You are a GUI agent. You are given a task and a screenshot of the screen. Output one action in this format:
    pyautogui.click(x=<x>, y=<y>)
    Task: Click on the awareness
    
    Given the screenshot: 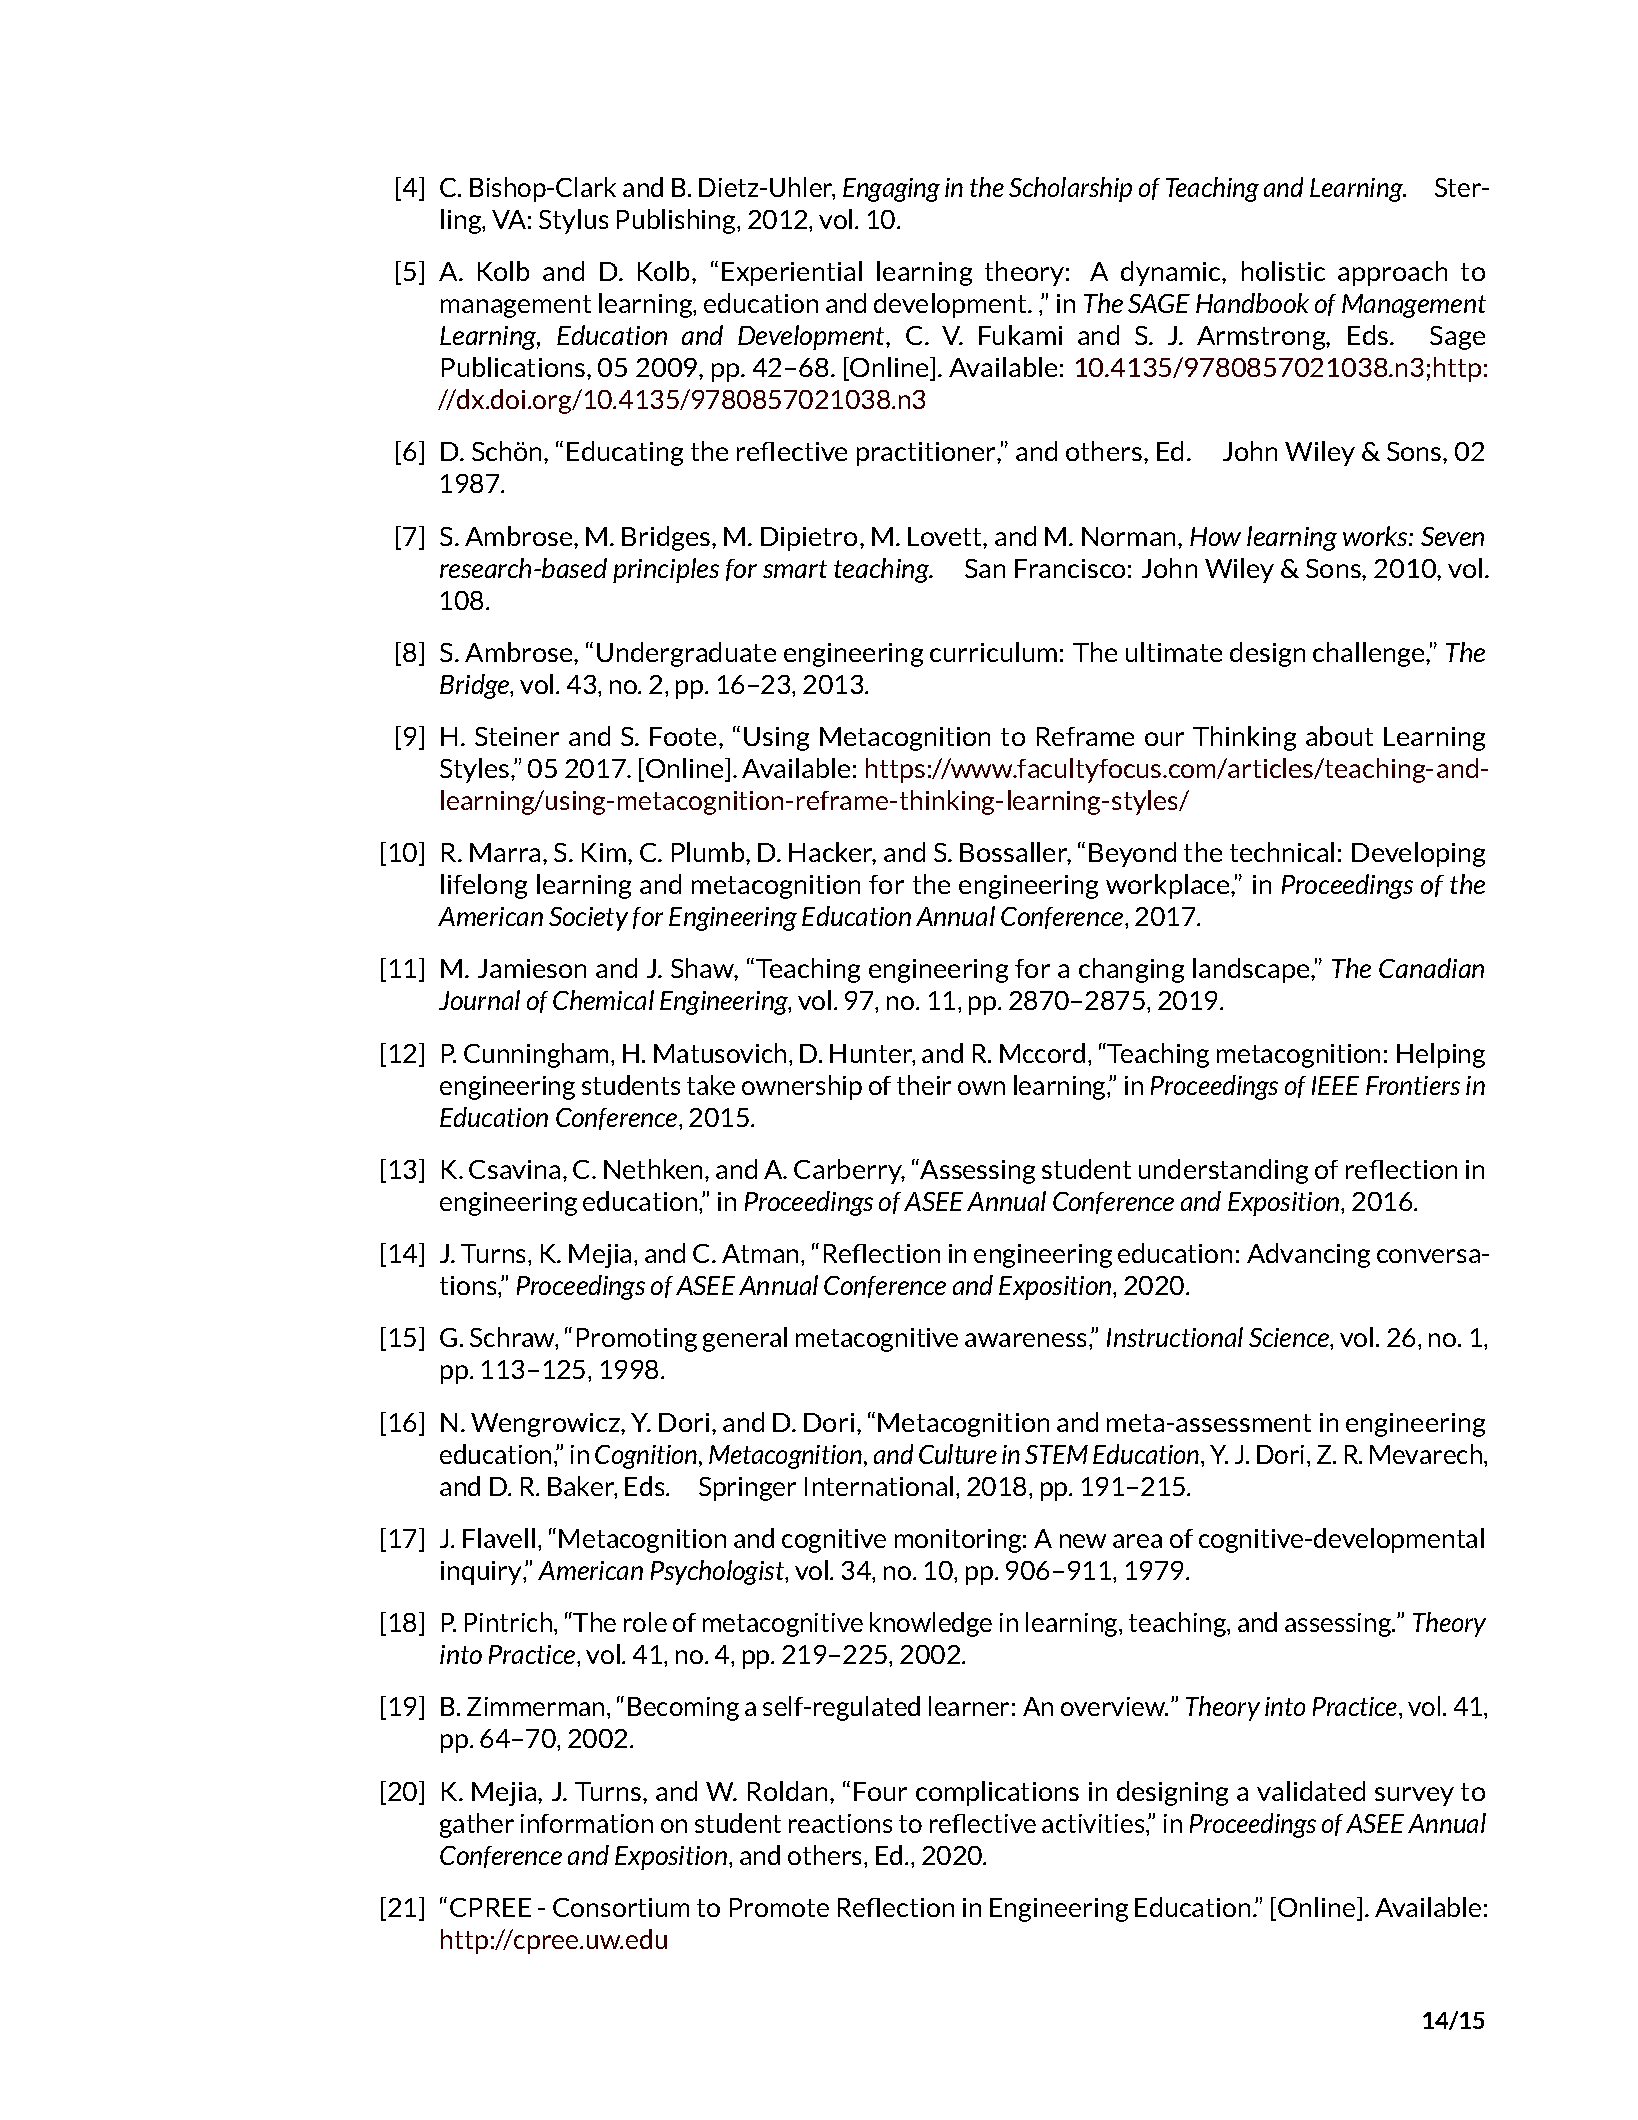 What is the action you would take?
    pyautogui.click(x=1027, y=1340)
